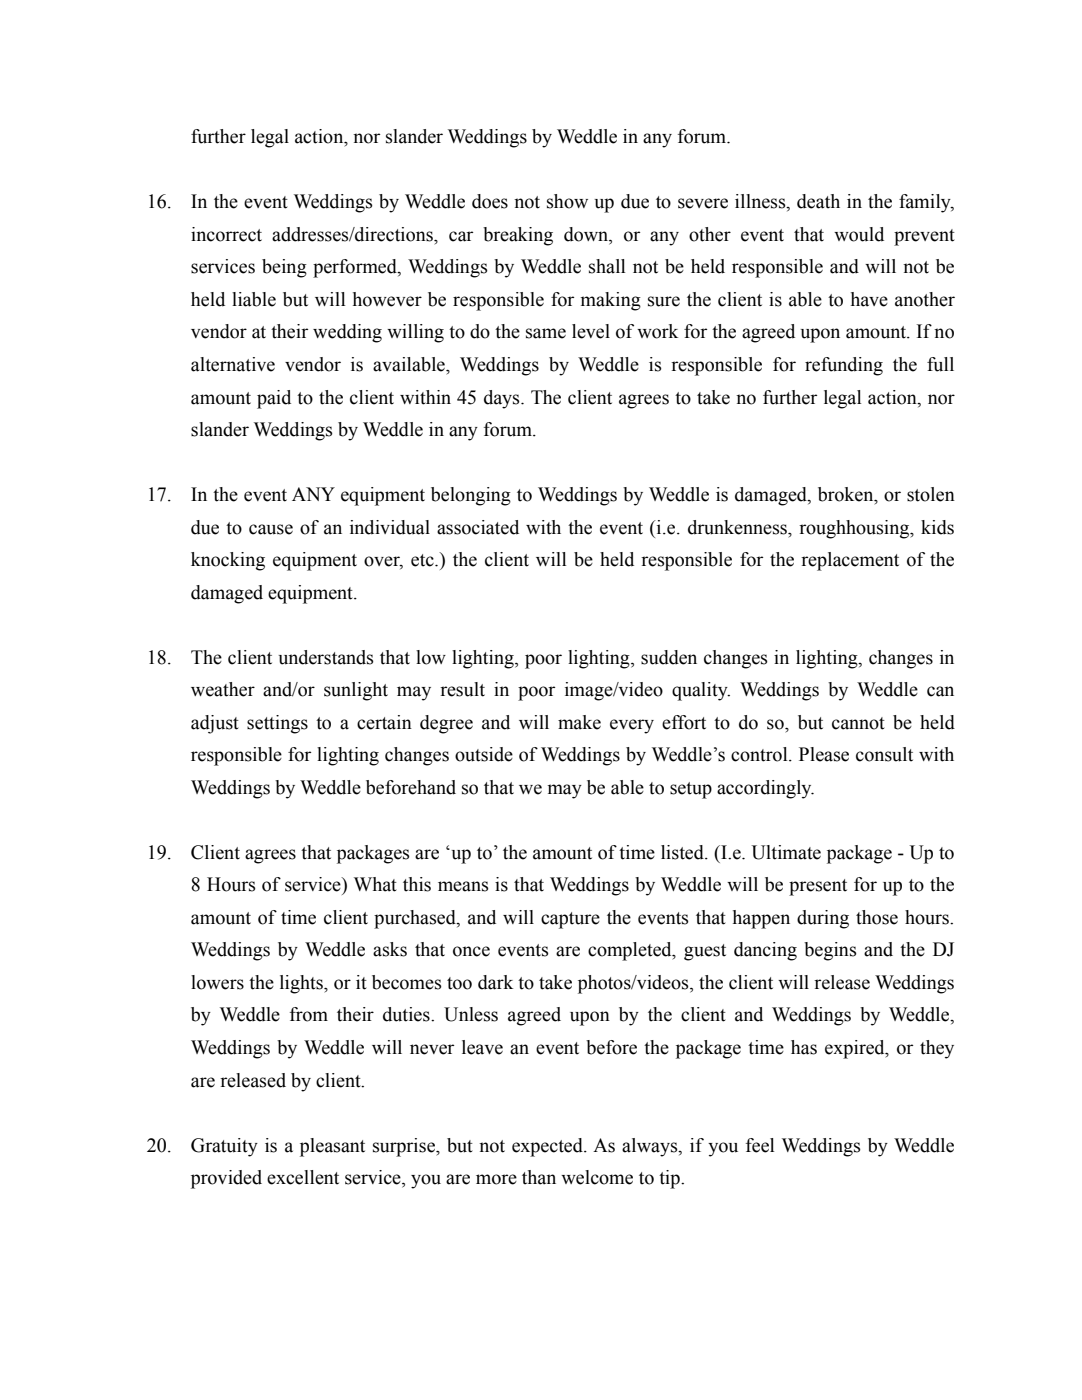 The width and height of the screenshot is (1082, 1400). What do you see at coordinates (859, 234) in the screenshot?
I see `would` at bounding box center [859, 234].
